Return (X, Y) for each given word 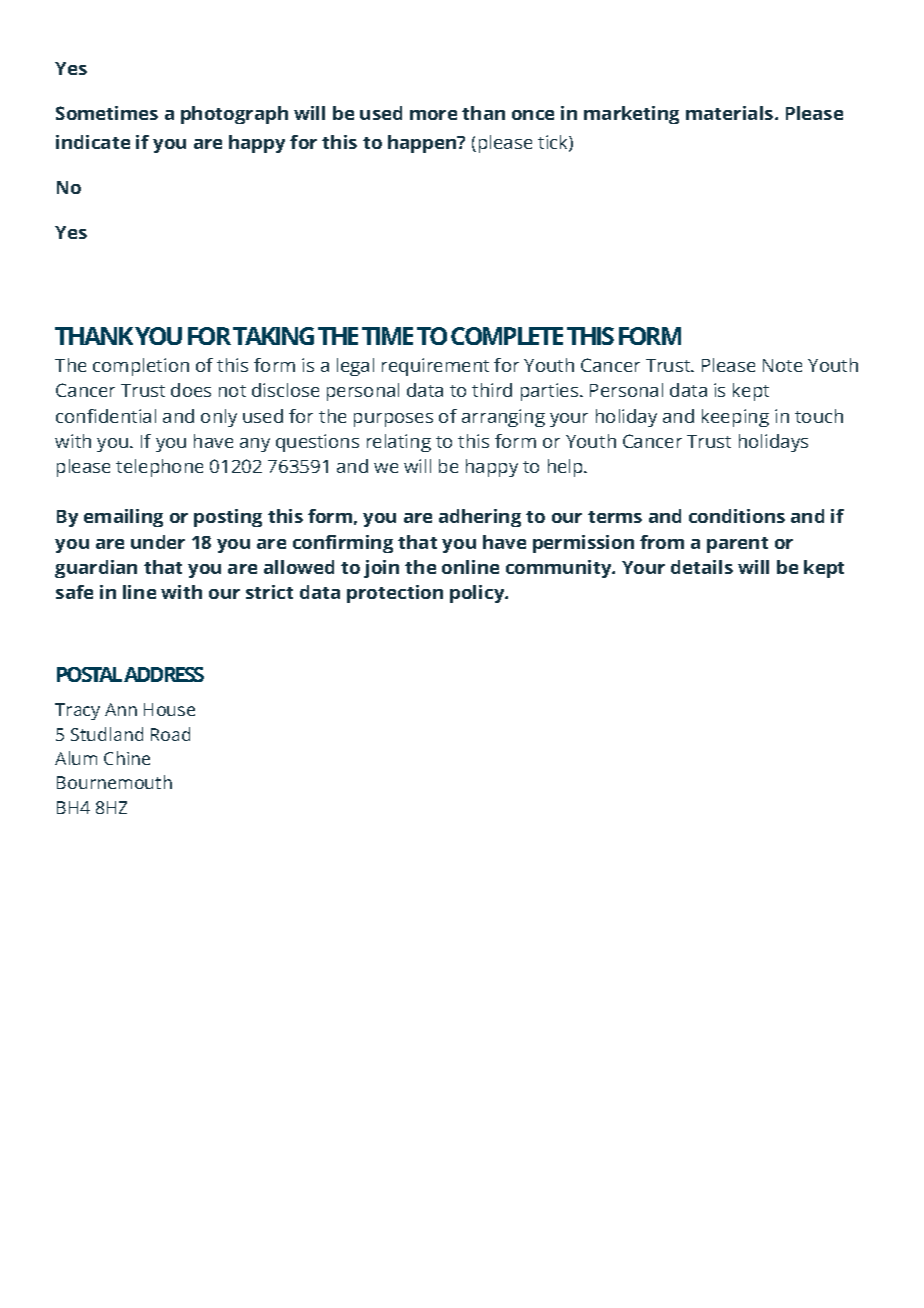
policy (478, 594)
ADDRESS (164, 674)
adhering (480, 518)
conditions (737, 516)
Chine (127, 758)
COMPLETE (507, 336)
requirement (435, 367)
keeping (735, 418)
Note (782, 365)
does (191, 390)
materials (731, 113)
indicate (93, 142)
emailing (123, 518)
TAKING (273, 336)
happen (423, 144)
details (702, 567)
